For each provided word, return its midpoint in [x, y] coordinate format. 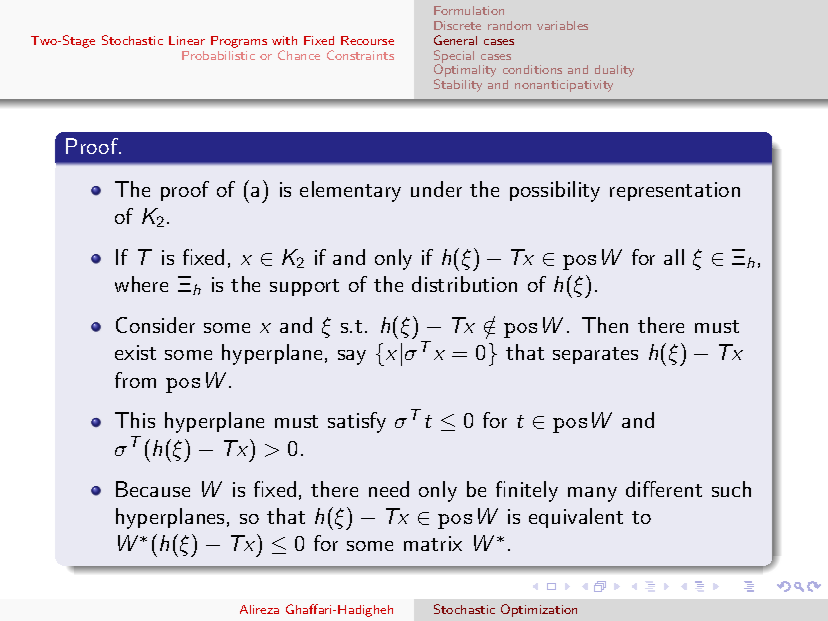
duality [614, 71]
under [436, 189]
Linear [187, 40]
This [135, 420]
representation [675, 191]
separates [595, 355]
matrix [433, 543]
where [141, 284]
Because [153, 489]
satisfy [357, 422]
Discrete [457, 25]
